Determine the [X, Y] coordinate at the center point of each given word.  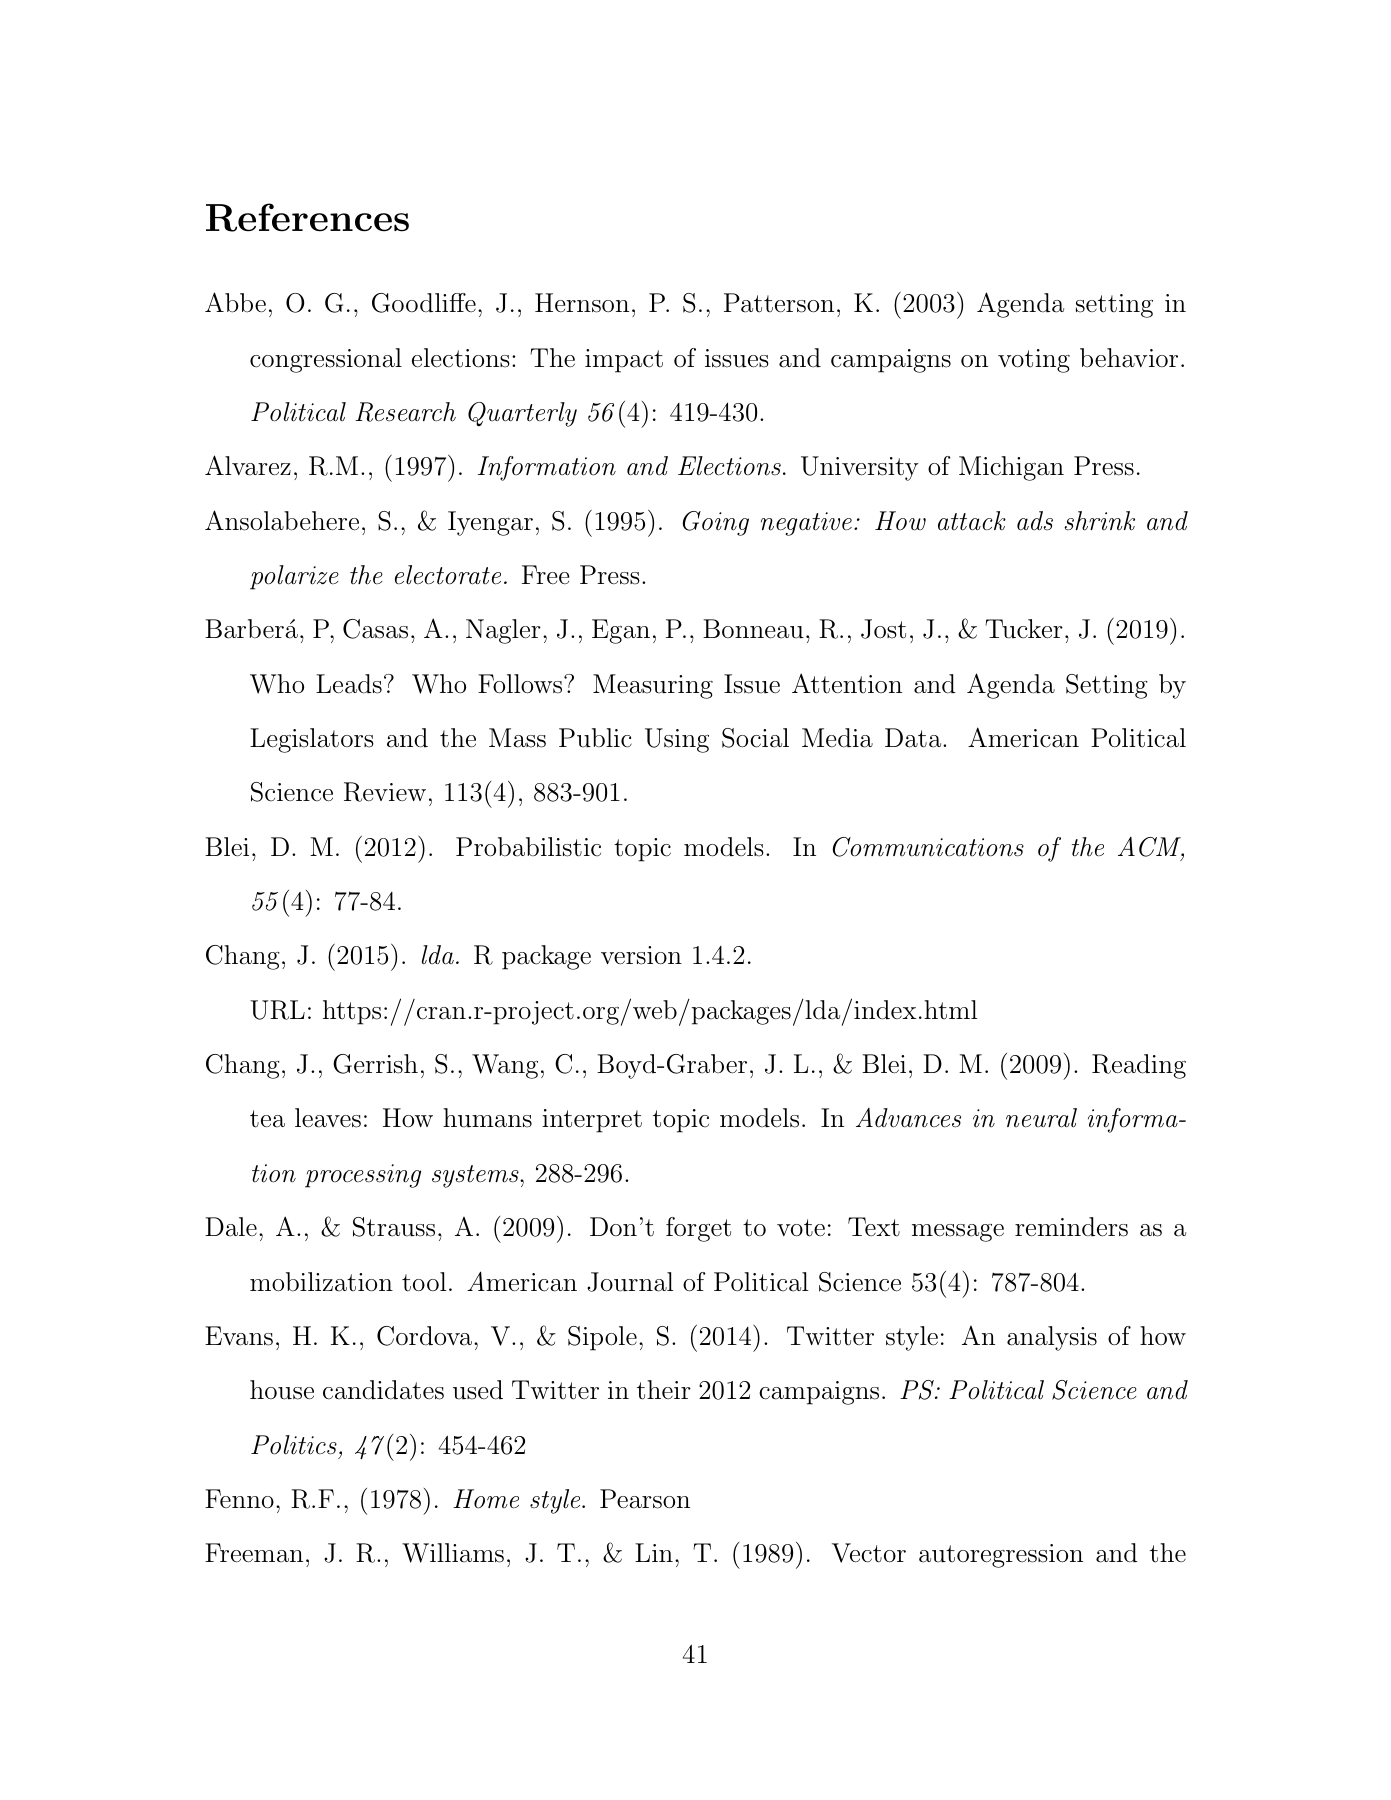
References [307, 217]
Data [913, 738]
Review [385, 792]
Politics [294, 1445]
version [641, 955]
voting [1034, 361]
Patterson [779, 303]
